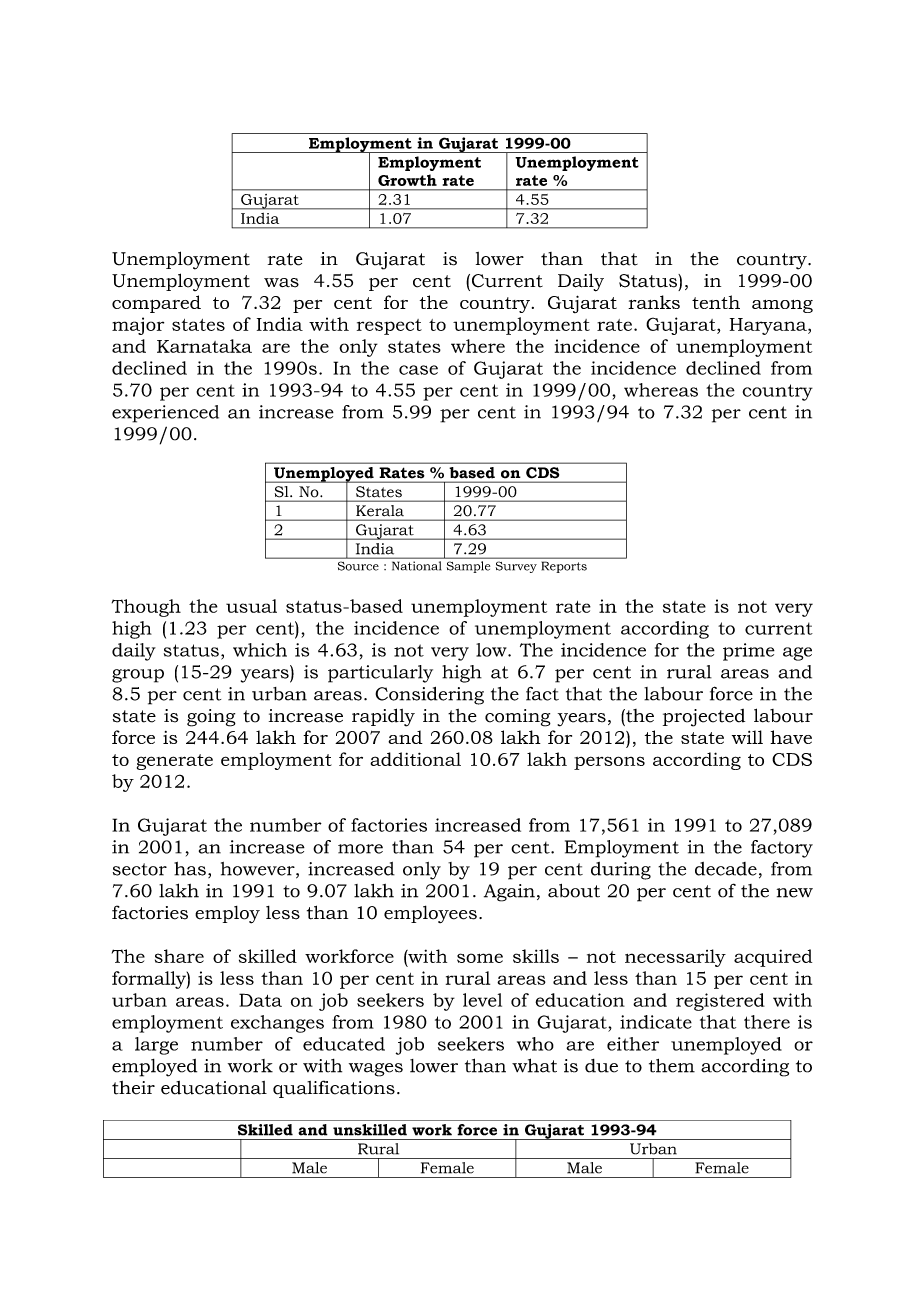  What do you see at coordinates (672, 1066) in the screenshot?
I see `them` at bounding box center [672, 1066].
